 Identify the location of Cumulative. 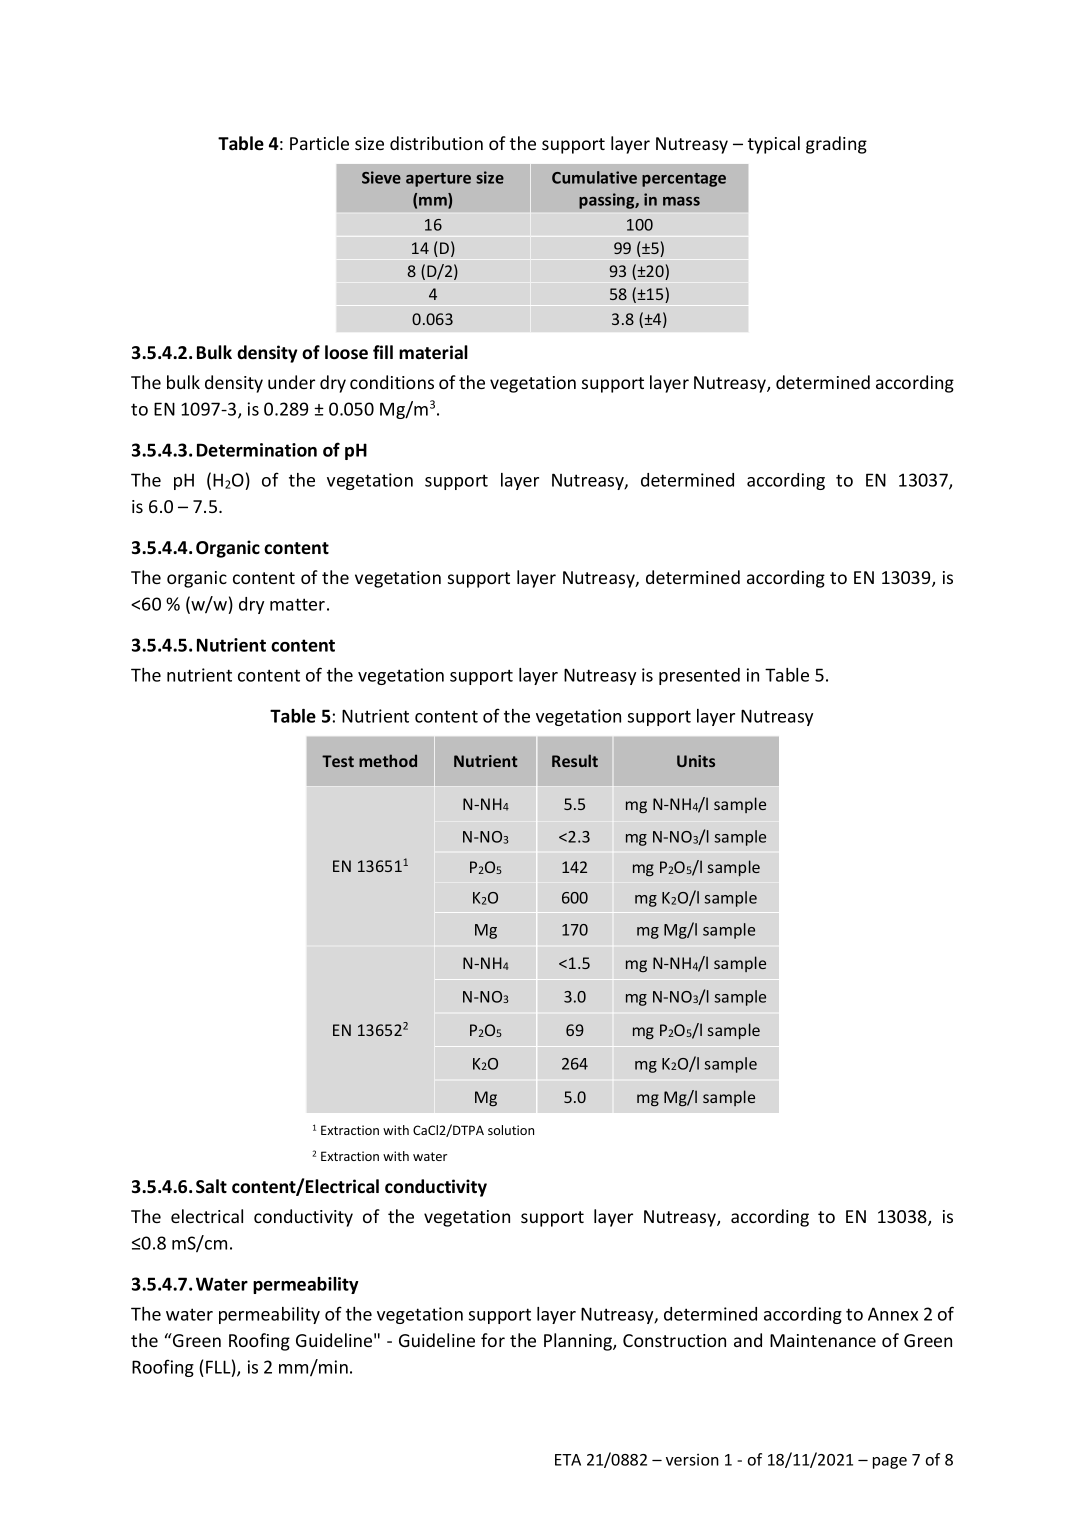
(594, 177).
